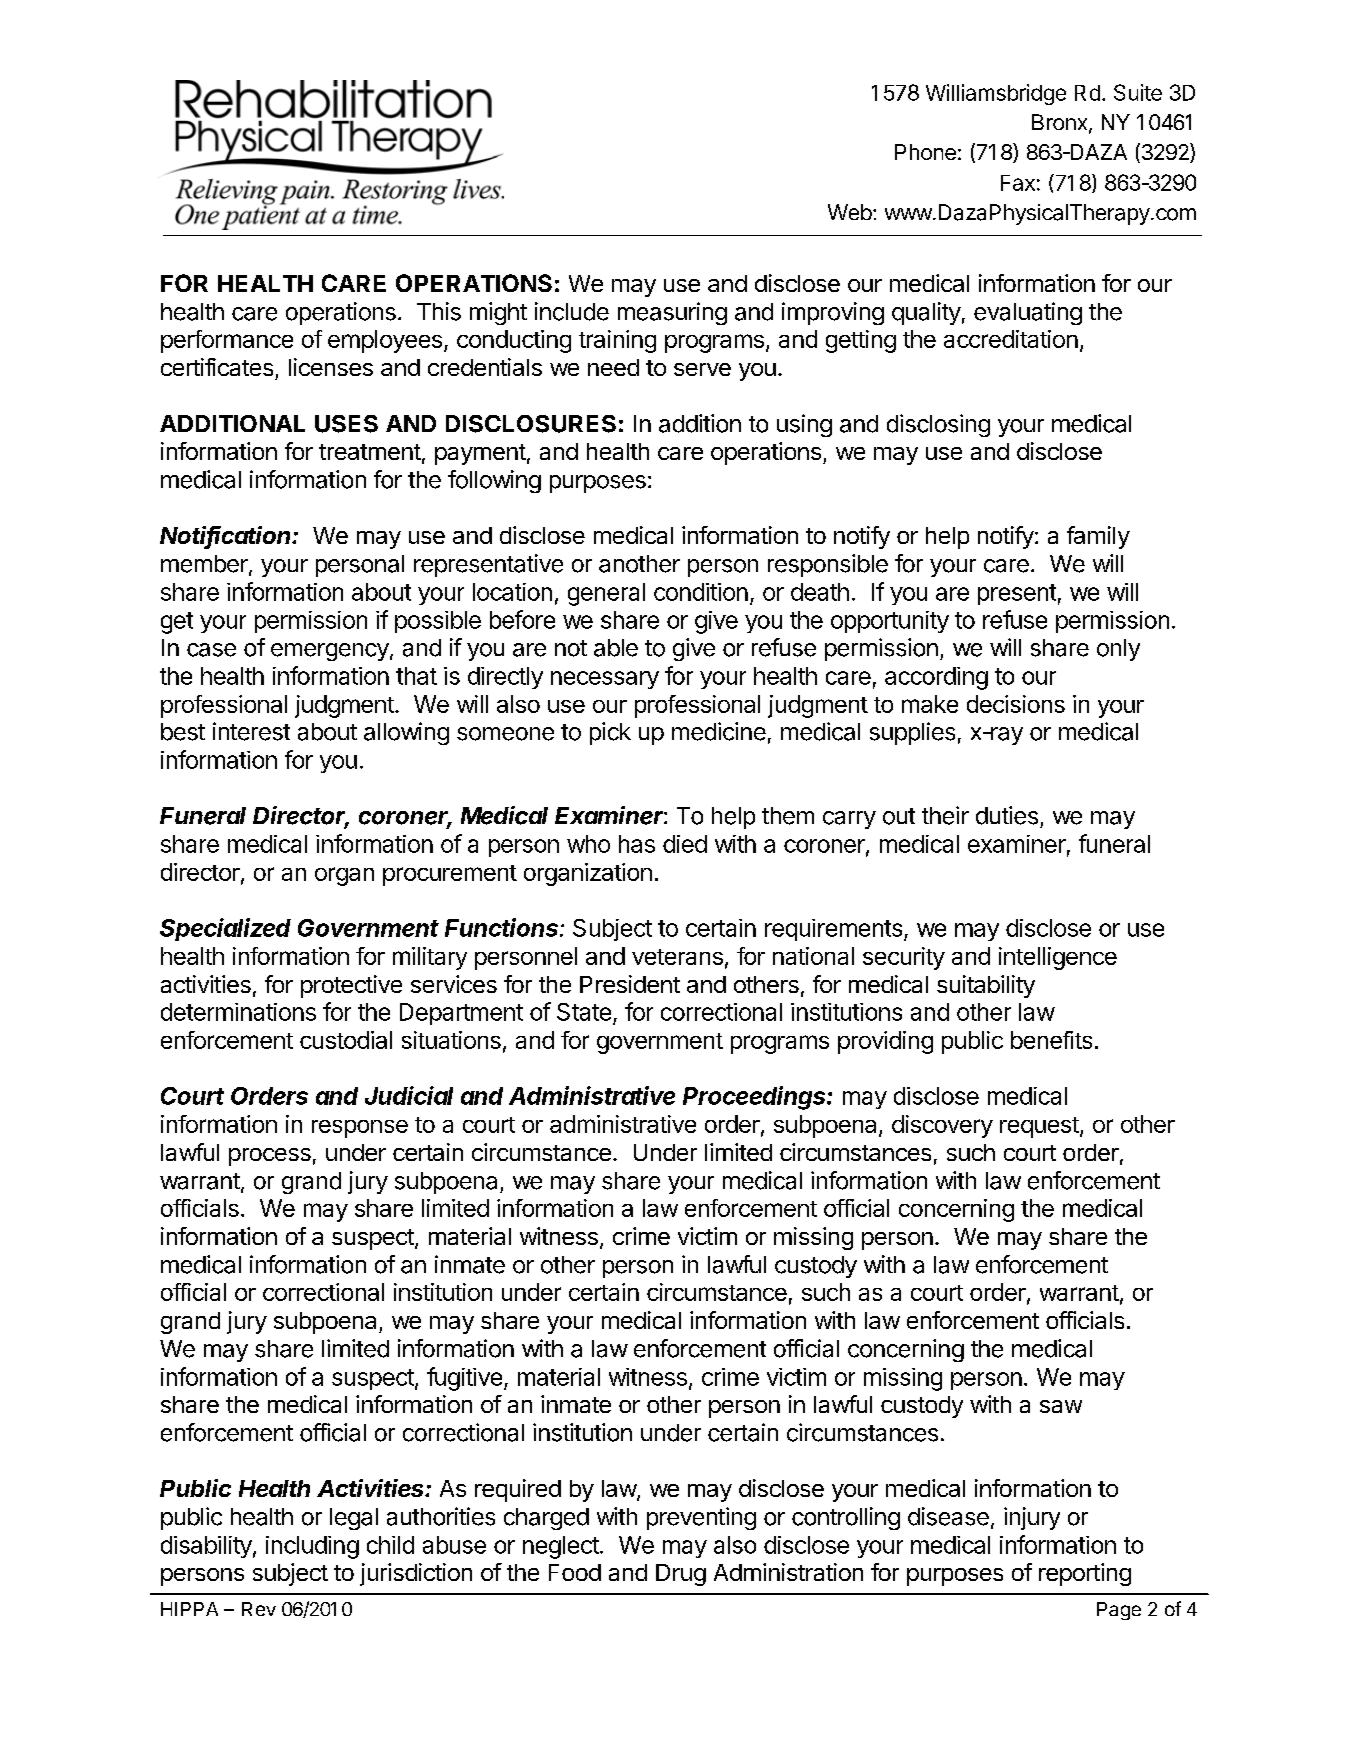 The image size is (1356, 1755). I want to click on serve, so click(702, 369).
